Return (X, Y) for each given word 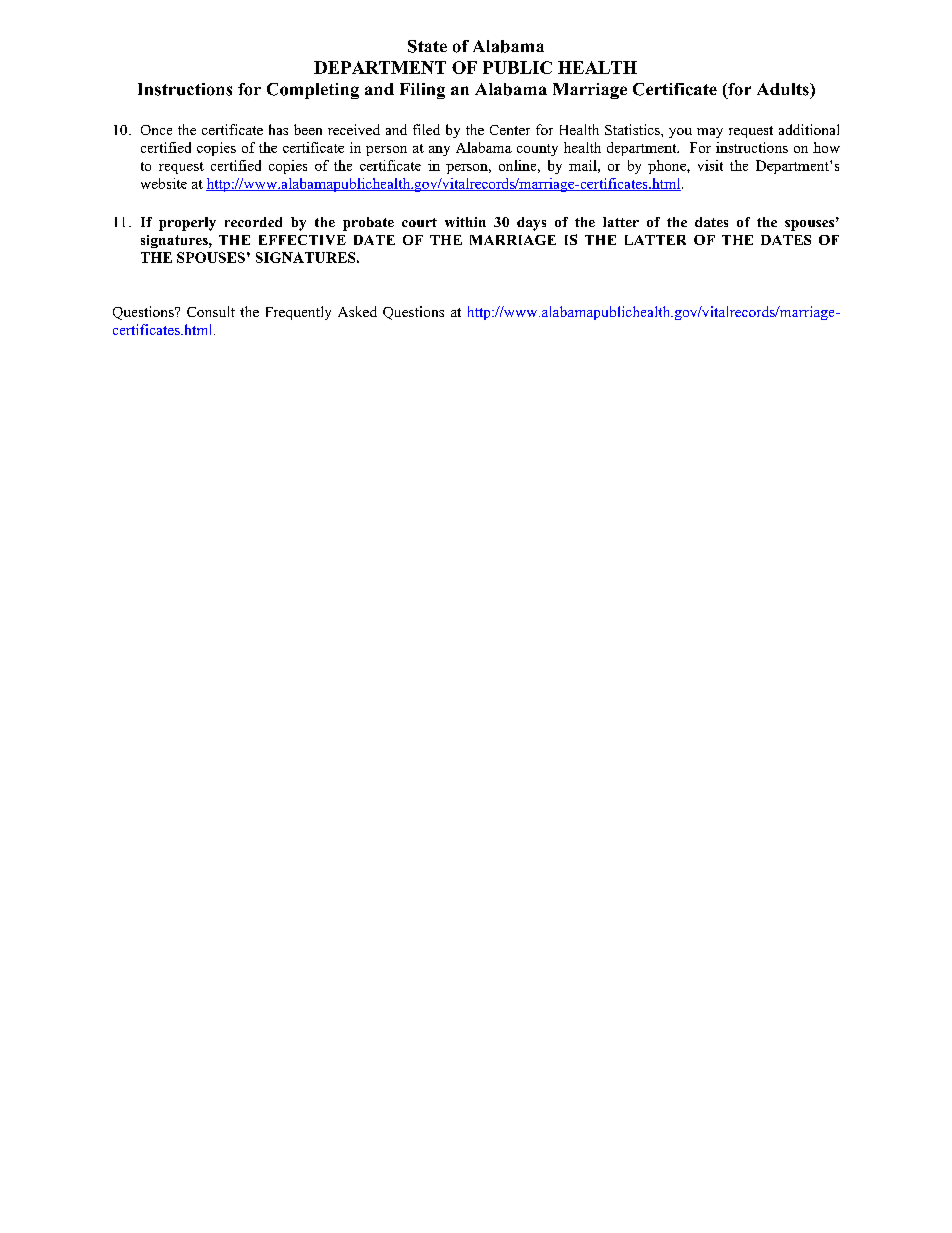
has (278, 129)
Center (510, 130)
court (419, 222)
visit (710, 165)
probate (368, 224)
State (427, 46)
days (531, 224)
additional (809, 129)
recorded (253, 222)
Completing (313, 91)
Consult (211, 311)
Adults (784, 89)
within (465, 222)
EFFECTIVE (302, 240)
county (537, 150)
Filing (422, 91)
